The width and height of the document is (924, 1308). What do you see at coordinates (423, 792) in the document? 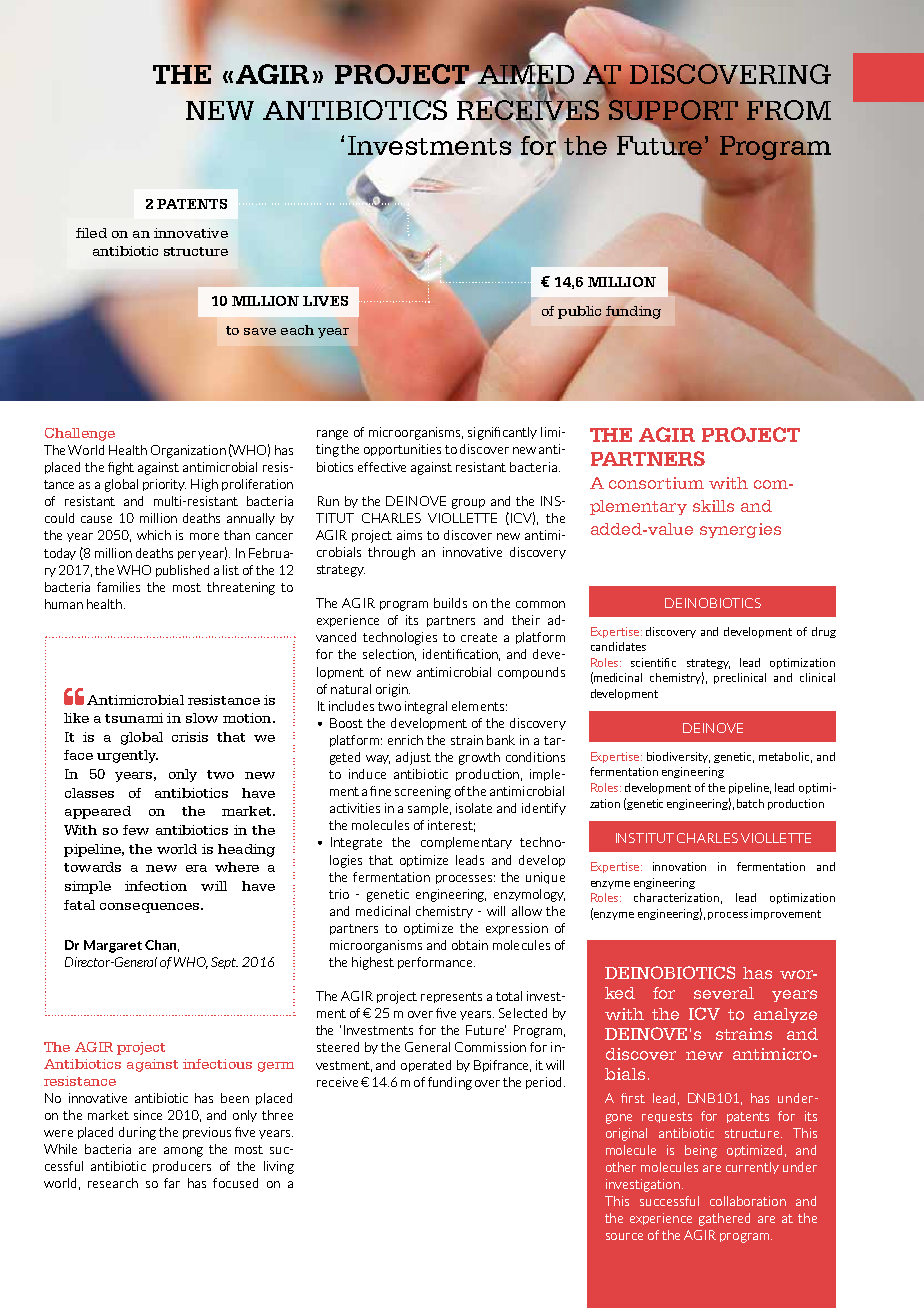
I see `screening` at bounding box center [423, 792].
